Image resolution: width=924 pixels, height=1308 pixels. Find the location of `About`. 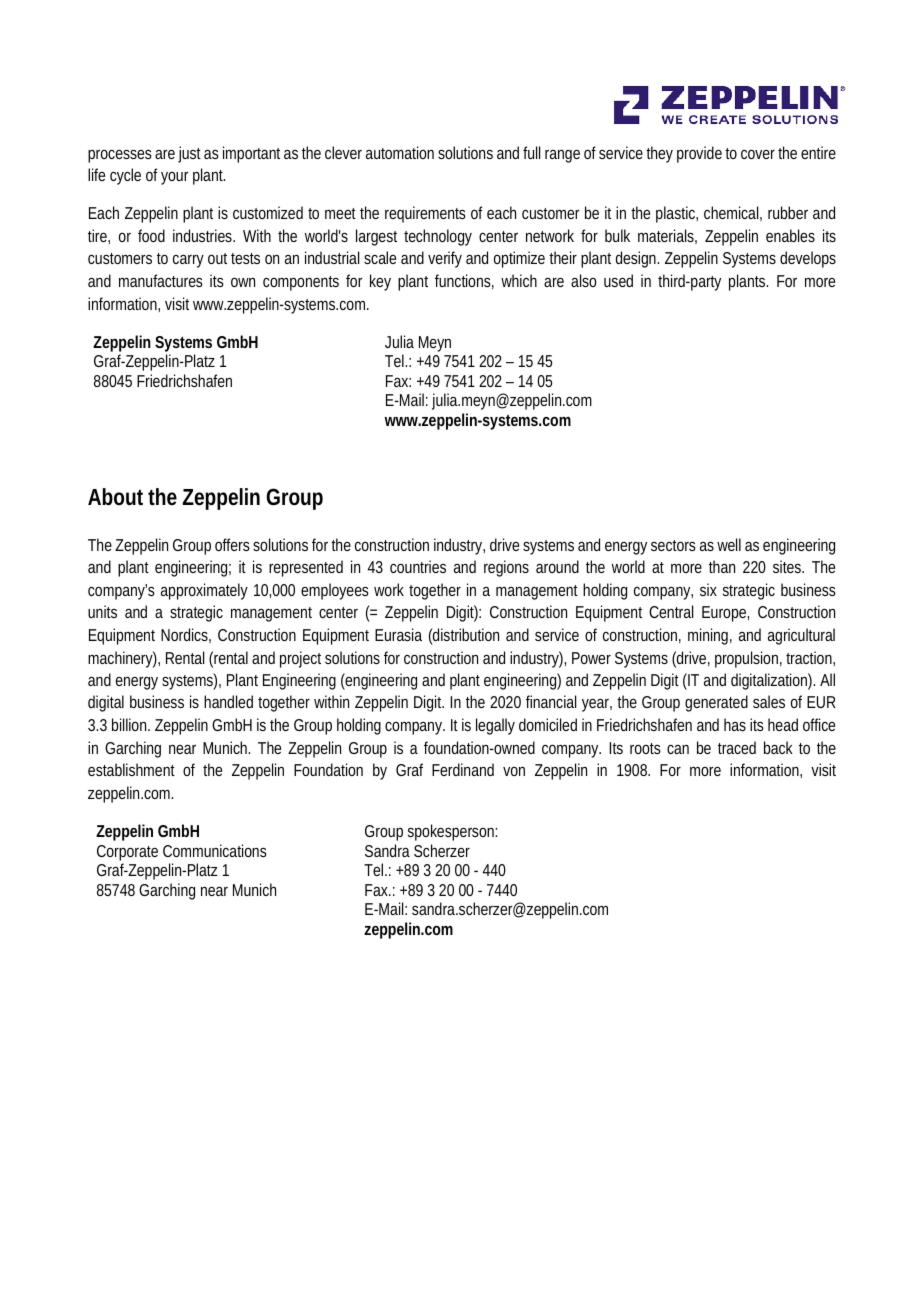

About is located at coordinates (115, 496).
